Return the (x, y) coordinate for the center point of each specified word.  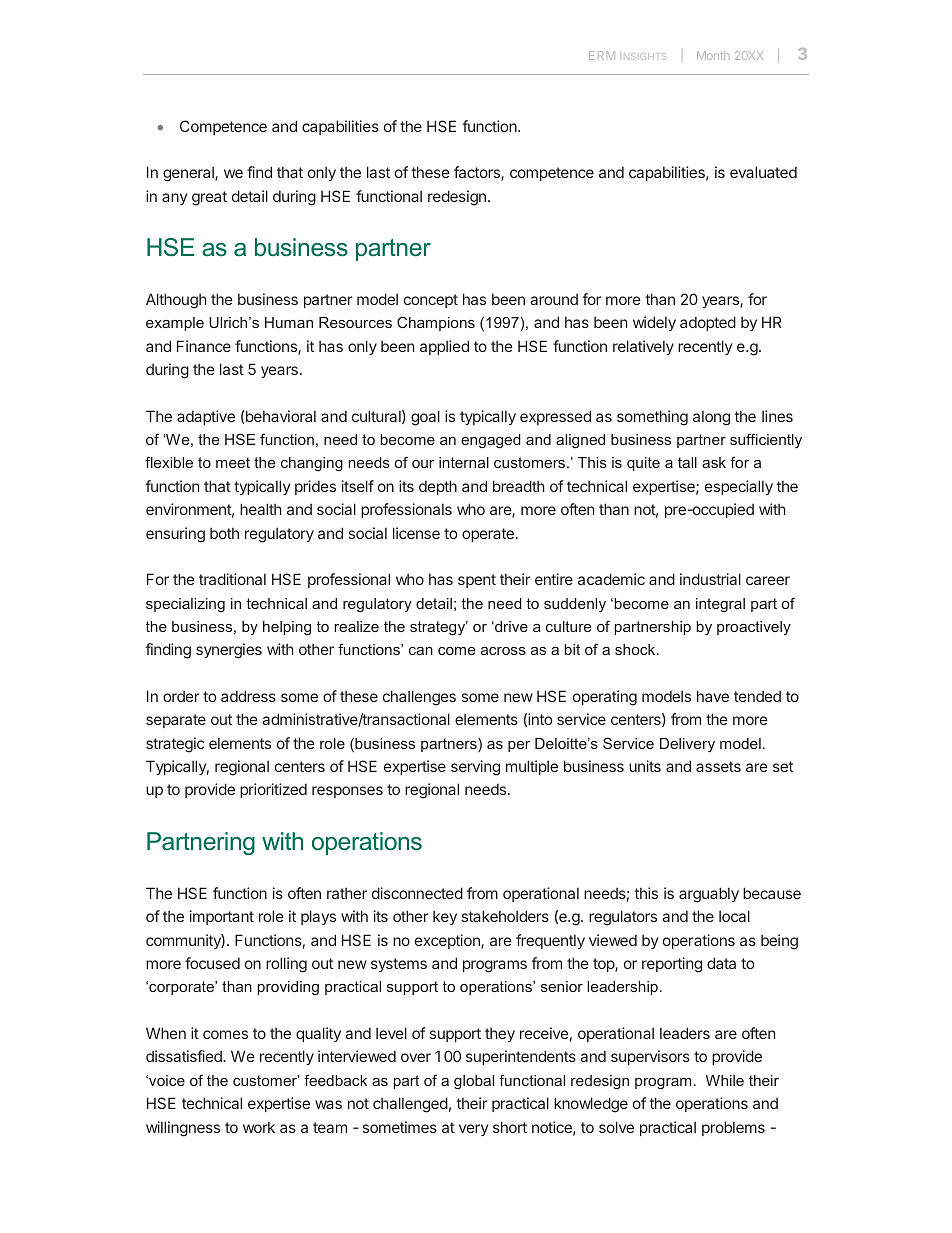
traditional (232, 579)
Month (713, 55)
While (725, 1080)
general (189, 174)
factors (478, 173)
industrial (710, 579)
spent (477, 581)
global (474, 1082)
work (259, 1127)
